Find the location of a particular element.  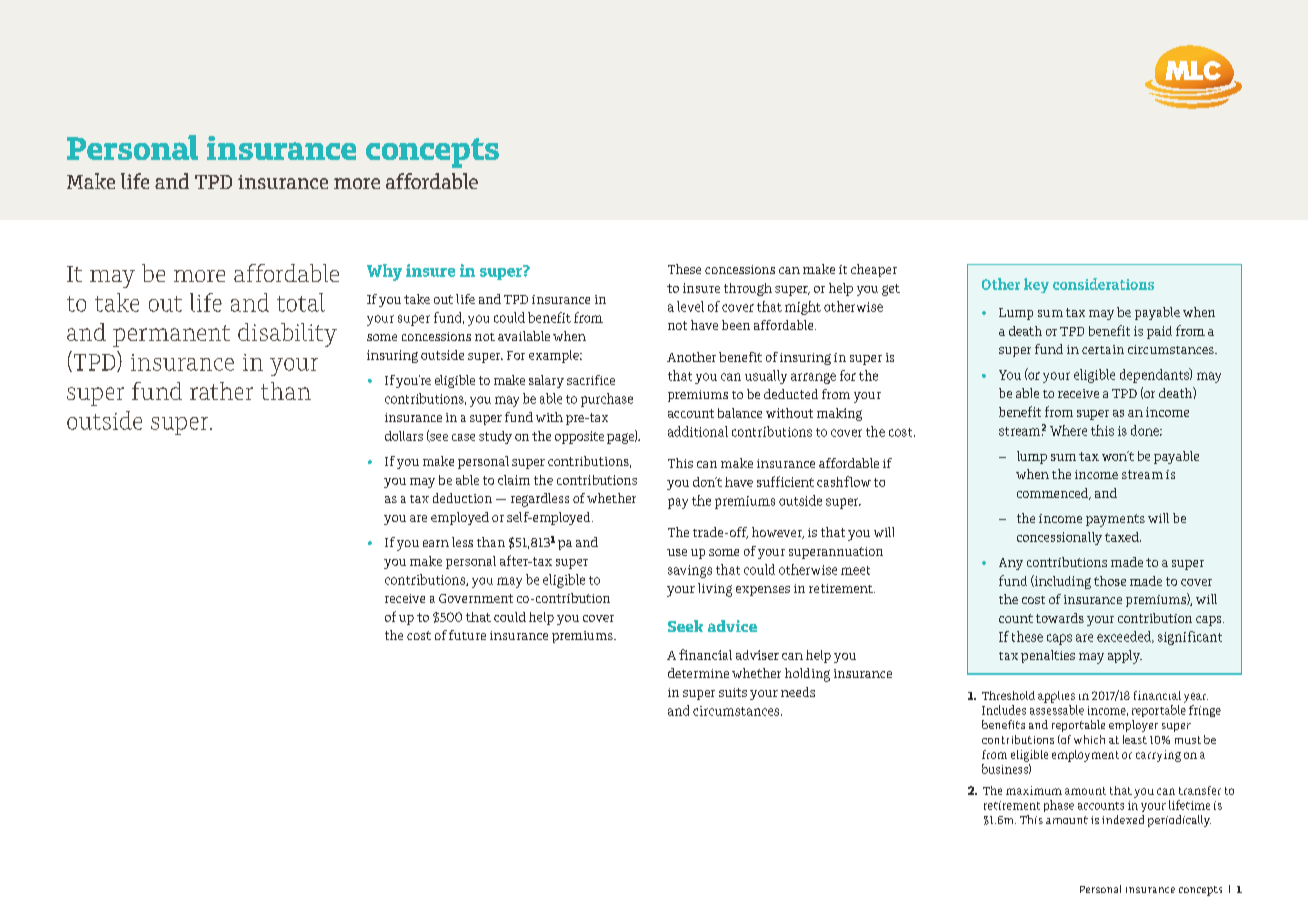

future is located at coordinates (467, 635).
